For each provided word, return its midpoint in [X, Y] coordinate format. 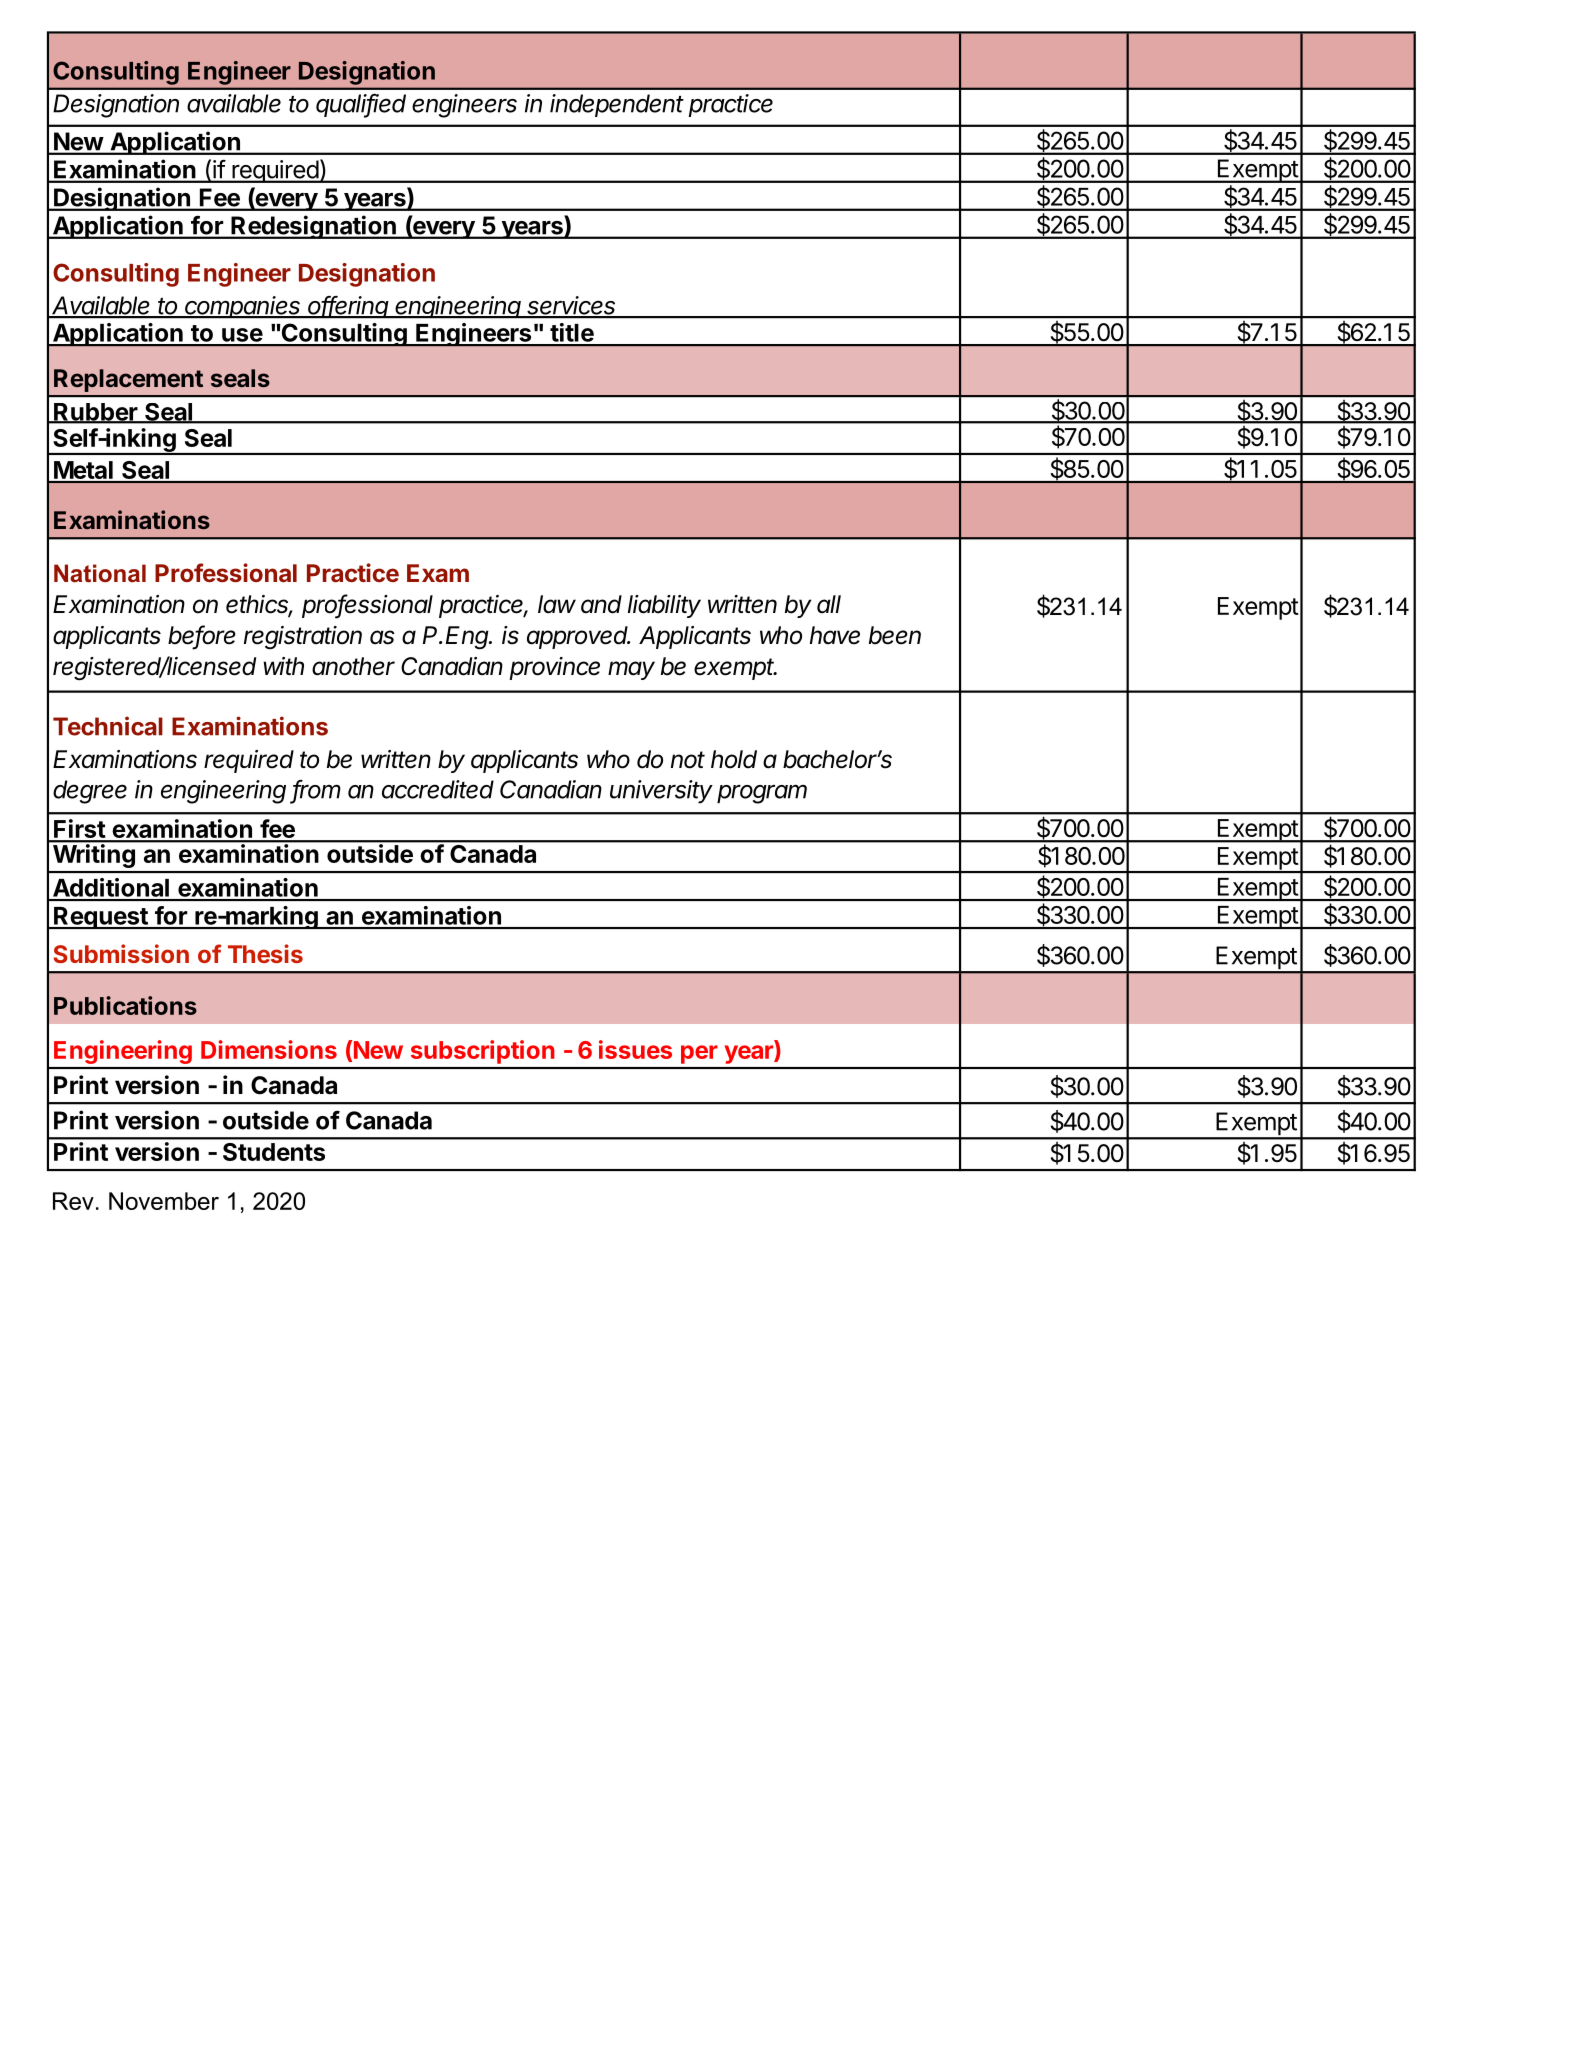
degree [90, 792]
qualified [361, 106]
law [557, 604]
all [829, 604]
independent [617, 105]
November [164, 1201]
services [572, 306]
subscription [482, 1052]
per [699, 1054]
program [762, 794]
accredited [438, 789]
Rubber [96, 413]
